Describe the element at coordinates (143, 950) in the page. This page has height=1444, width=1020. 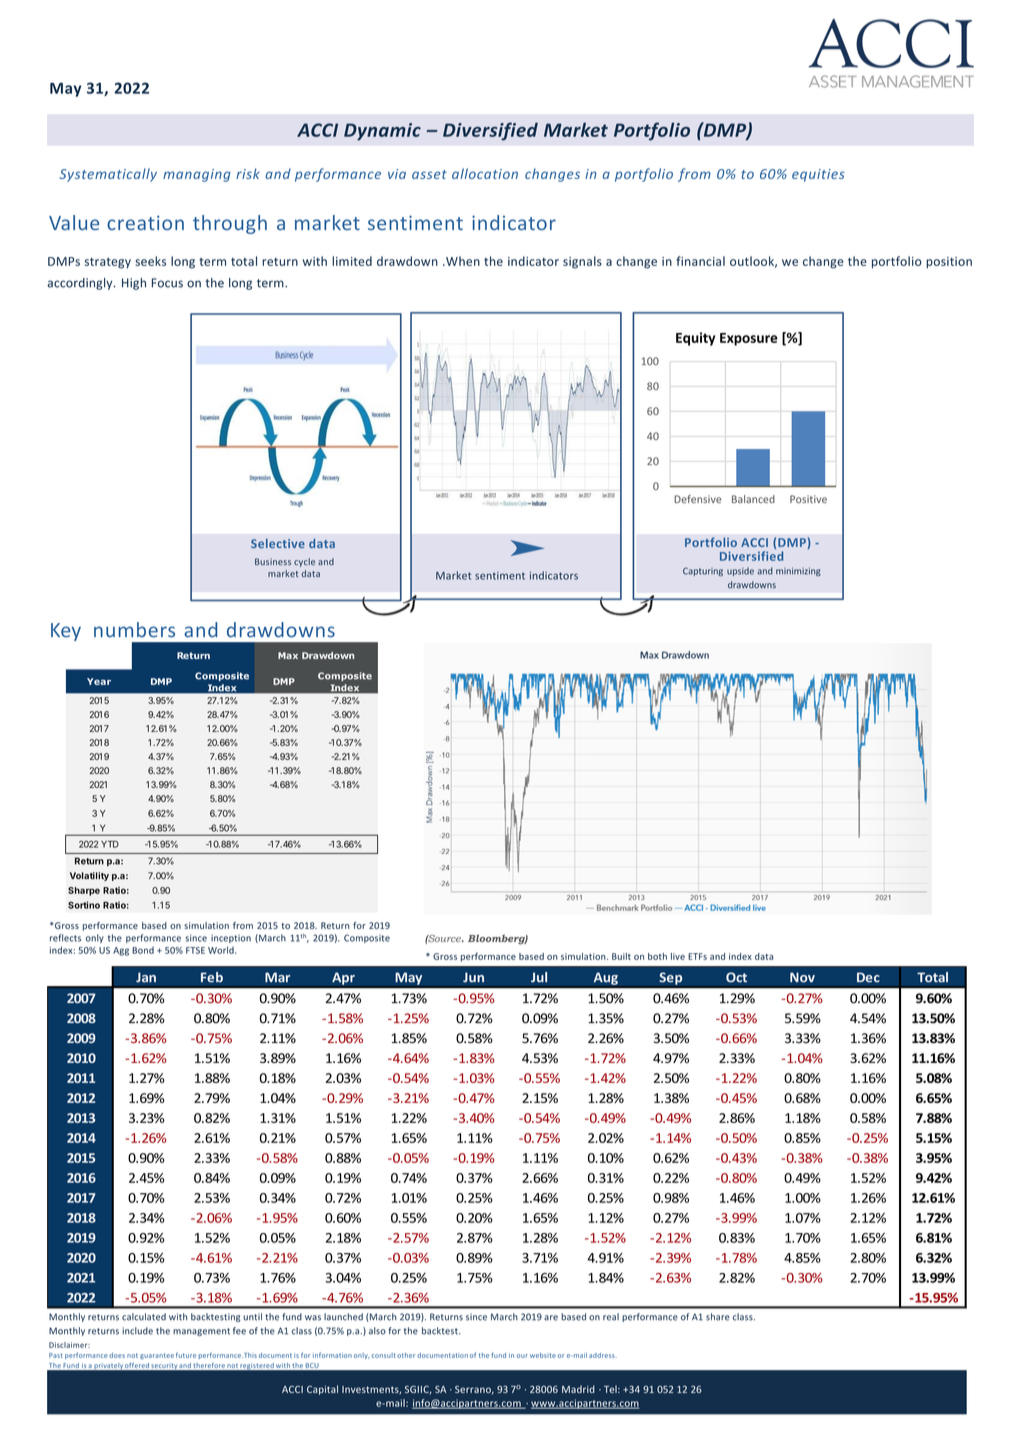
I see `Bond` at that location.
